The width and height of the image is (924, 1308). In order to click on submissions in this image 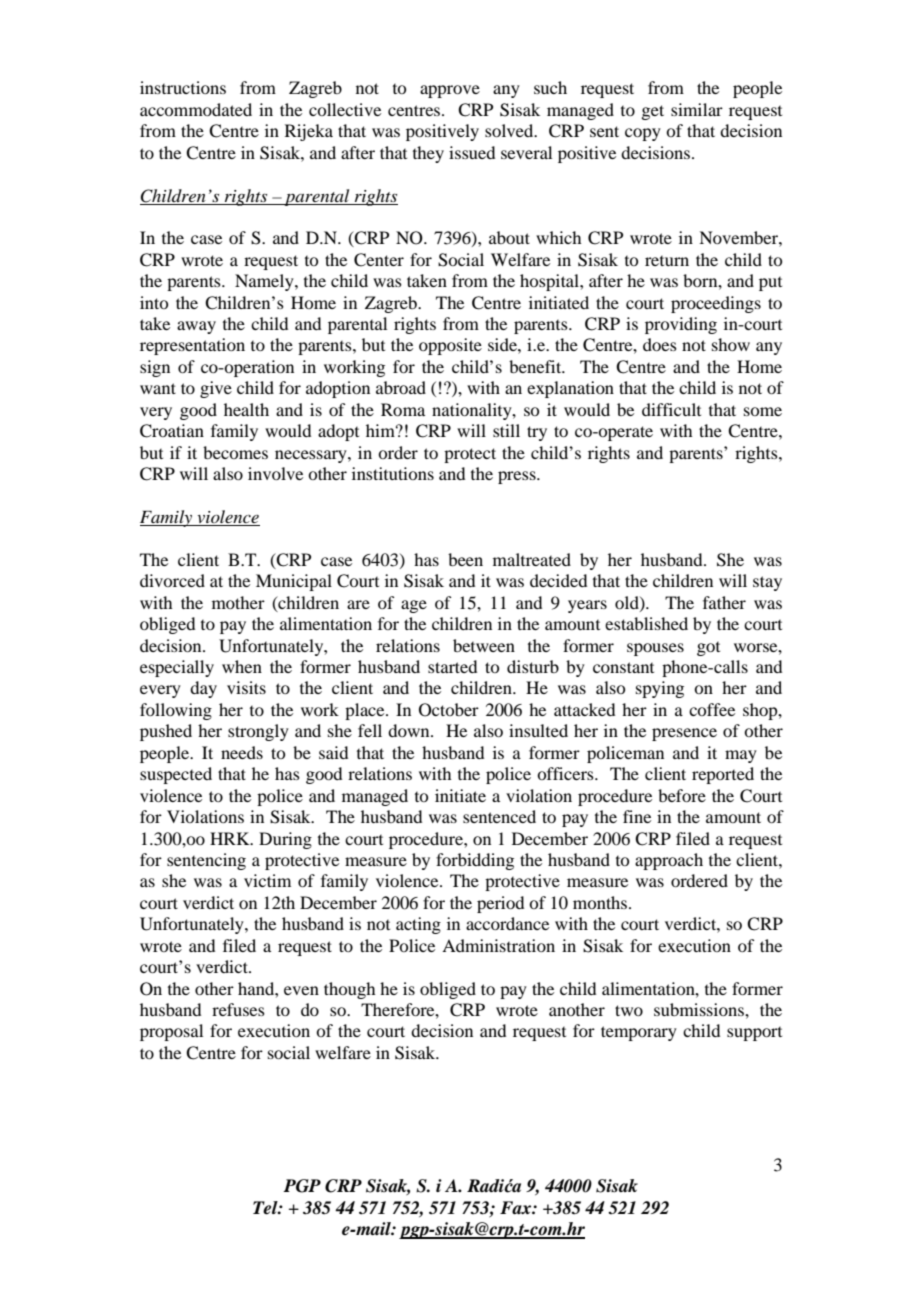, I will do `click(700, 1009)`.
